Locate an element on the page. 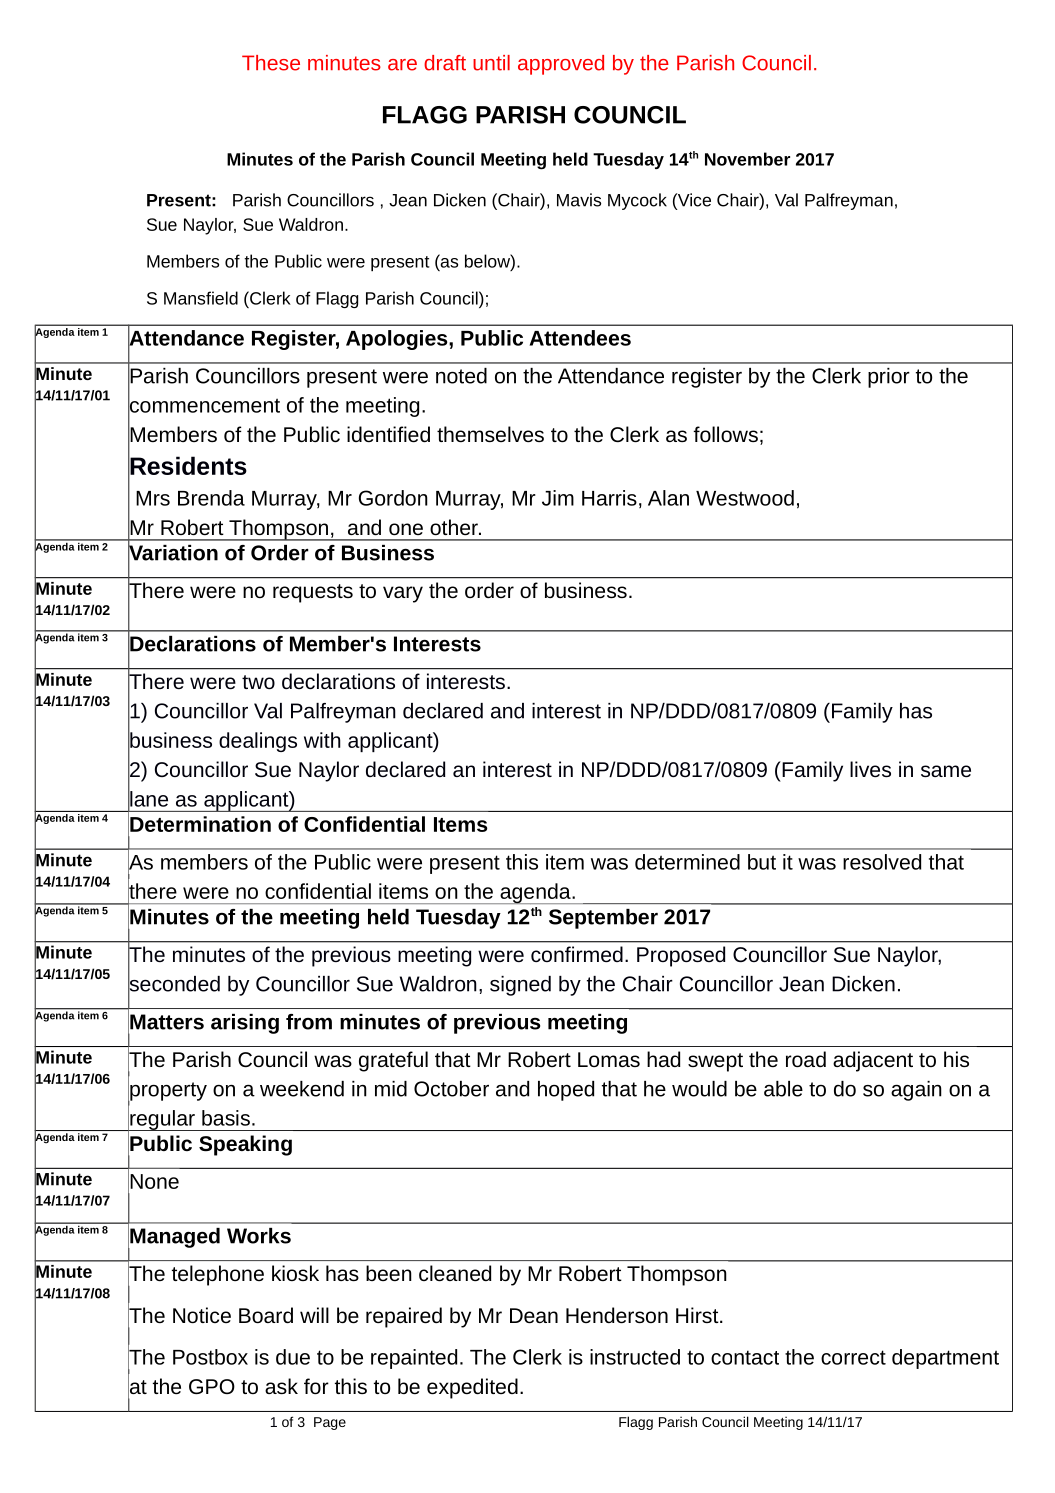 The image size is (1055, 1493). Brenda is located at coordinates (211, 498).
